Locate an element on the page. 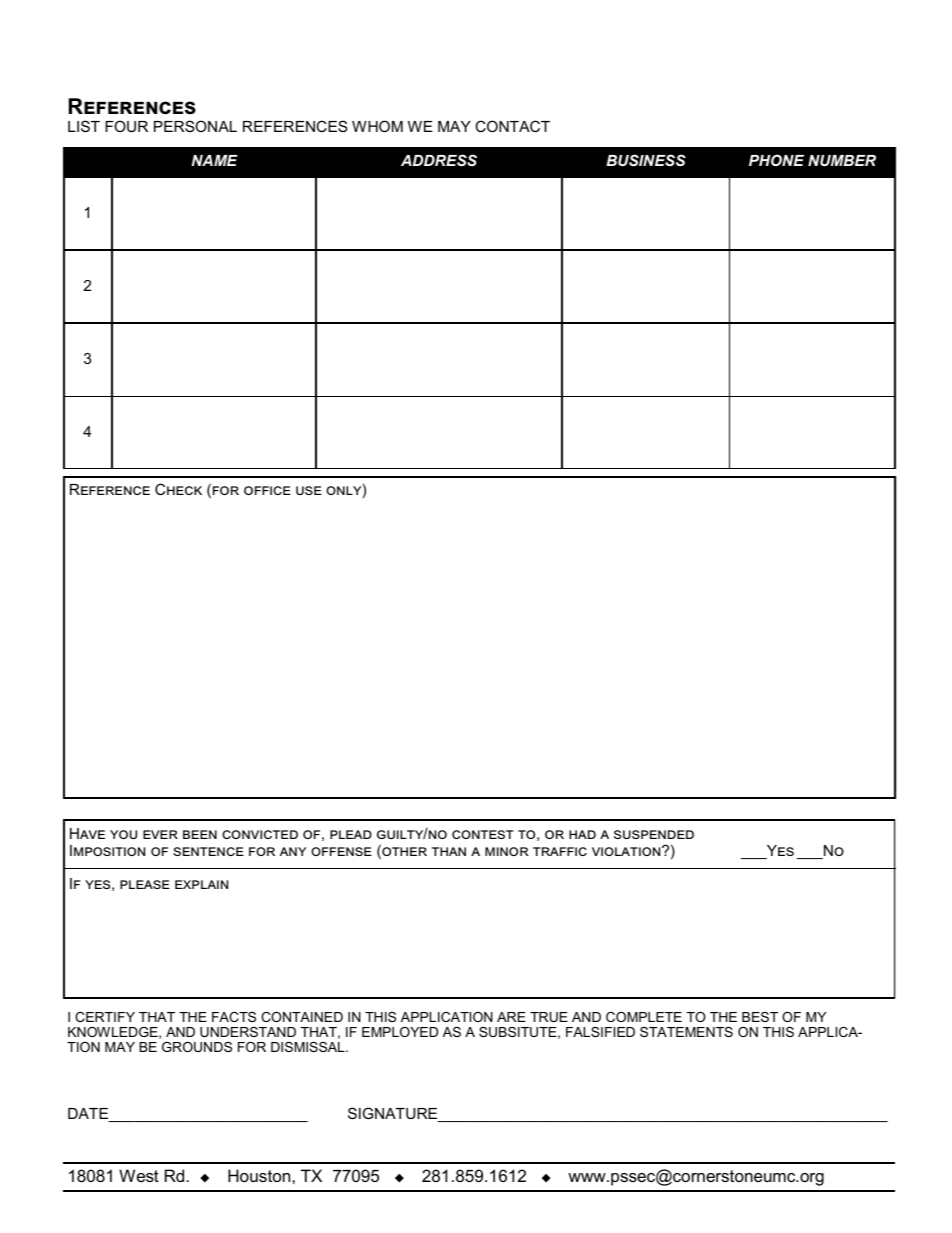 This document has width=952, height=1233. suspended is located at coordinates (654, 834).
